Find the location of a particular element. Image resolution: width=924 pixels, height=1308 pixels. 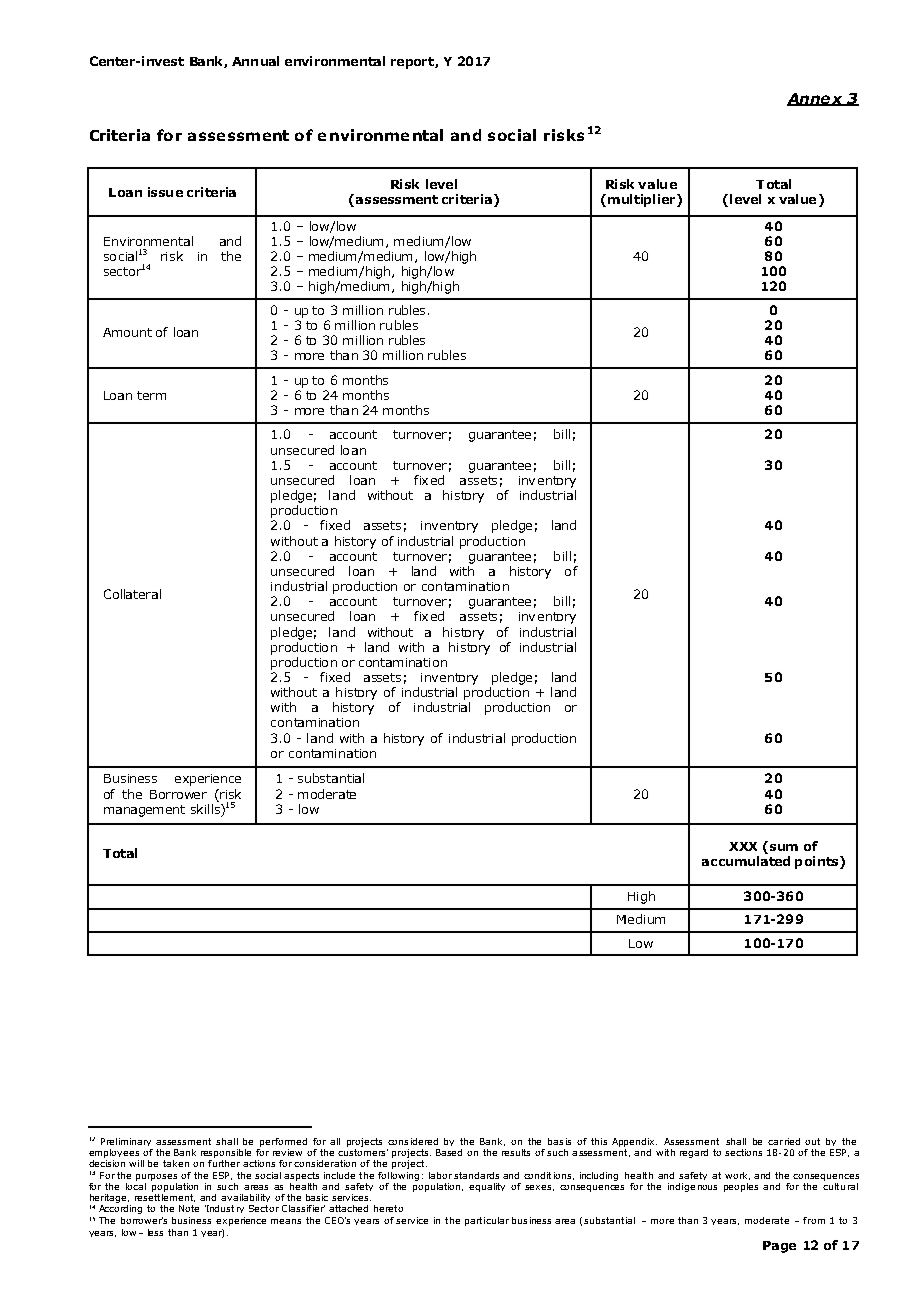

carried is located at coordinates (784, 1141).
